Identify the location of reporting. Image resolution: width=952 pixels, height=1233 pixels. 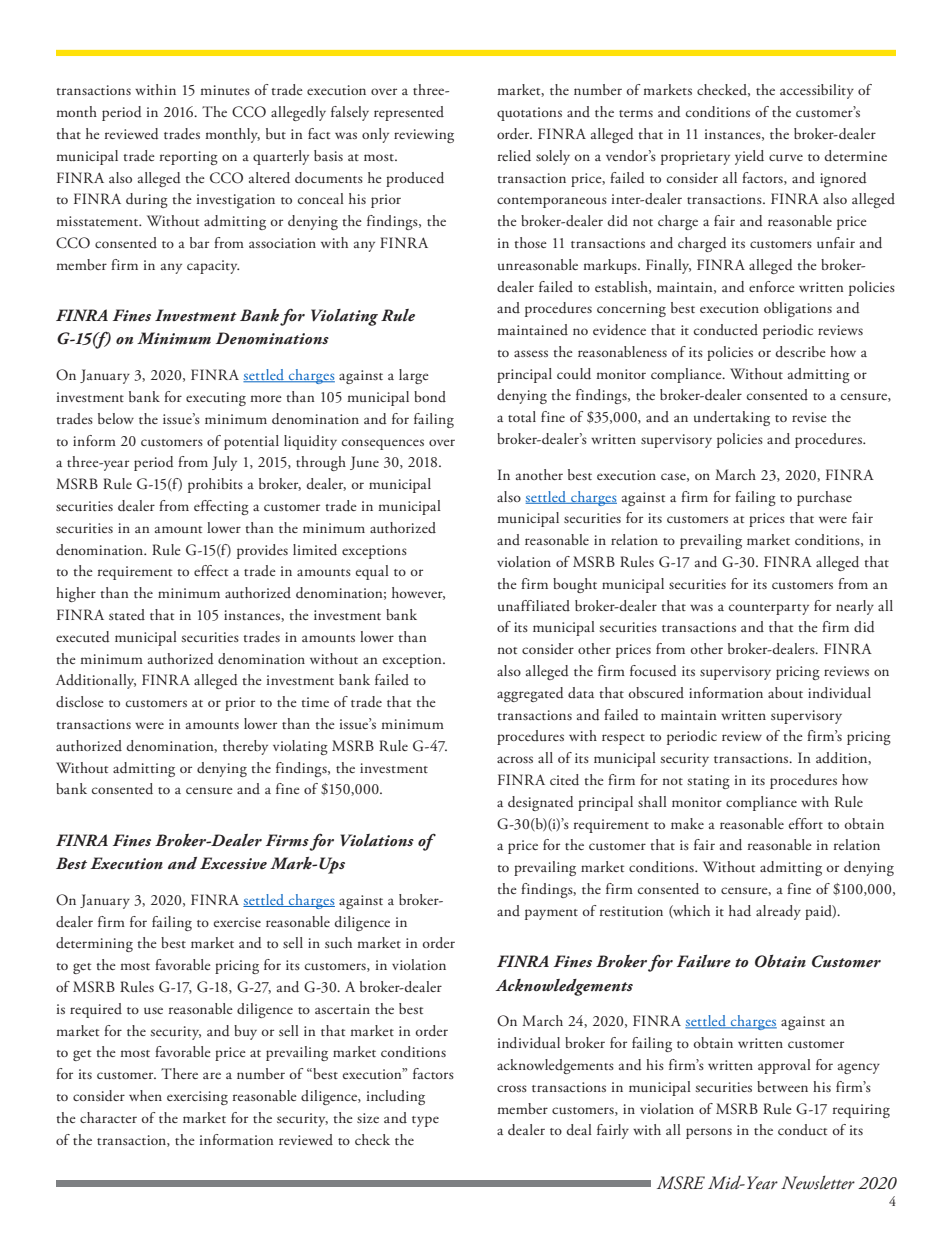
(189, 158).
